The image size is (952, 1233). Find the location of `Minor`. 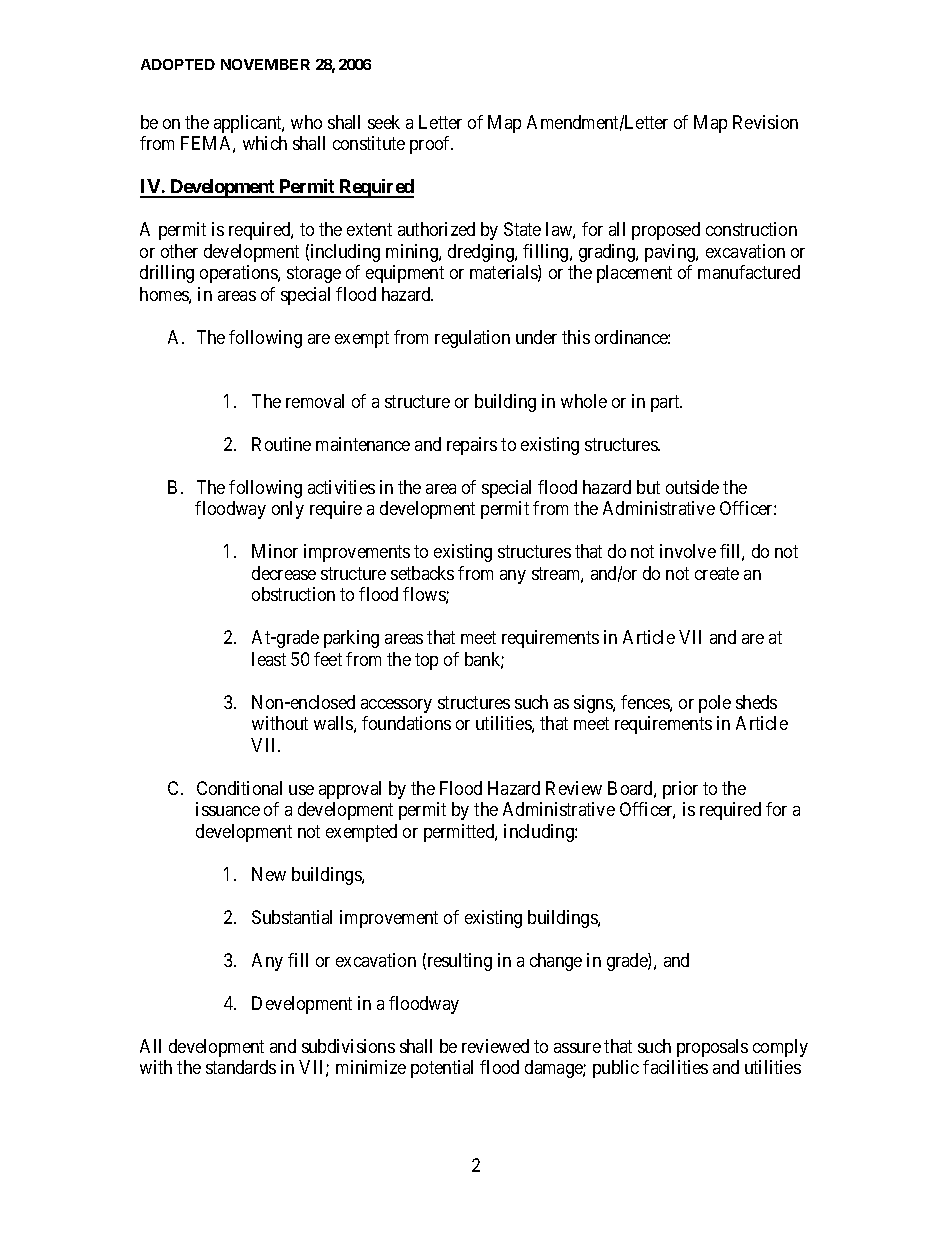

Minor is located at coordinates (275, 551).
